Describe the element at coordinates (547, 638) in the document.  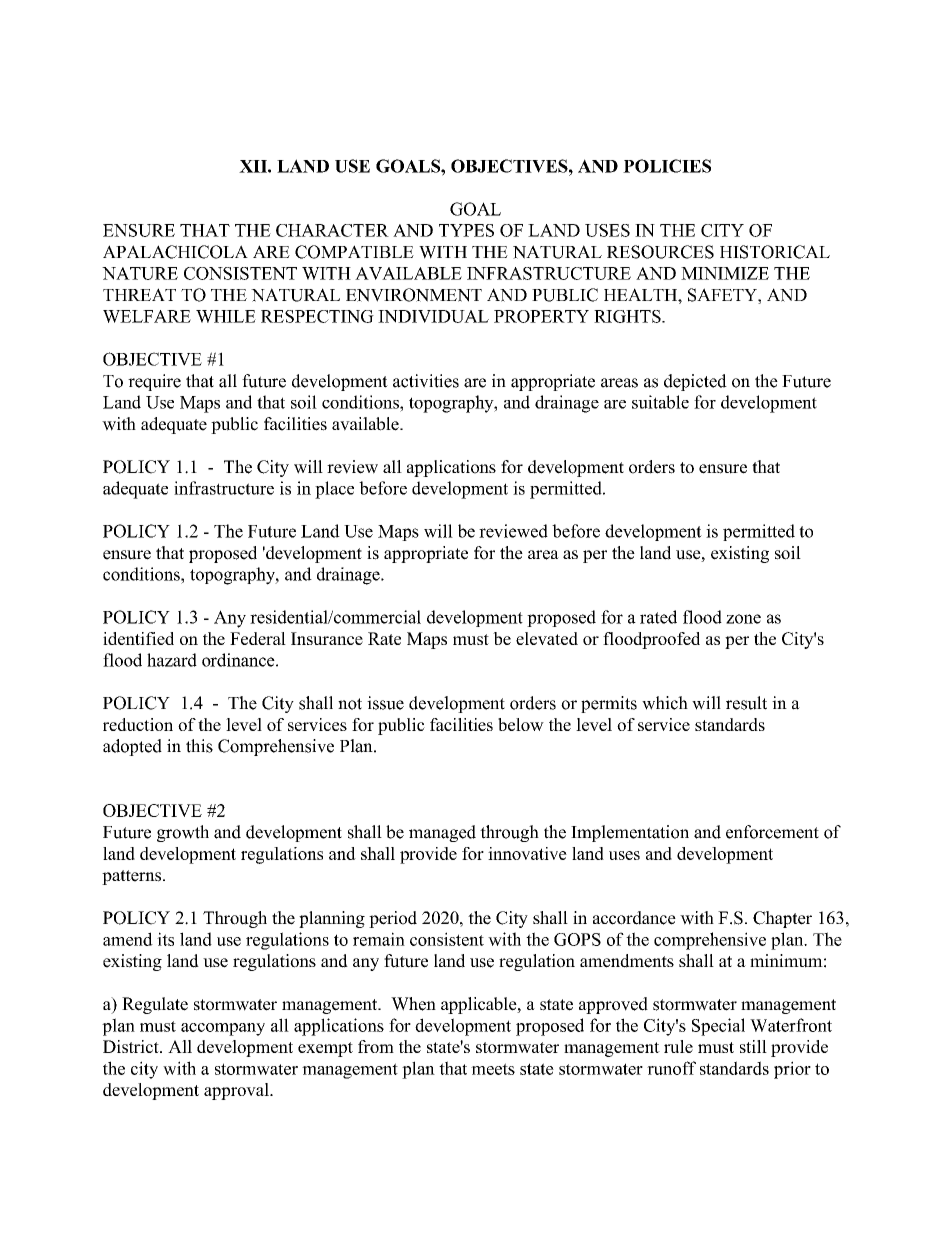
I see `elevated` at that location.
